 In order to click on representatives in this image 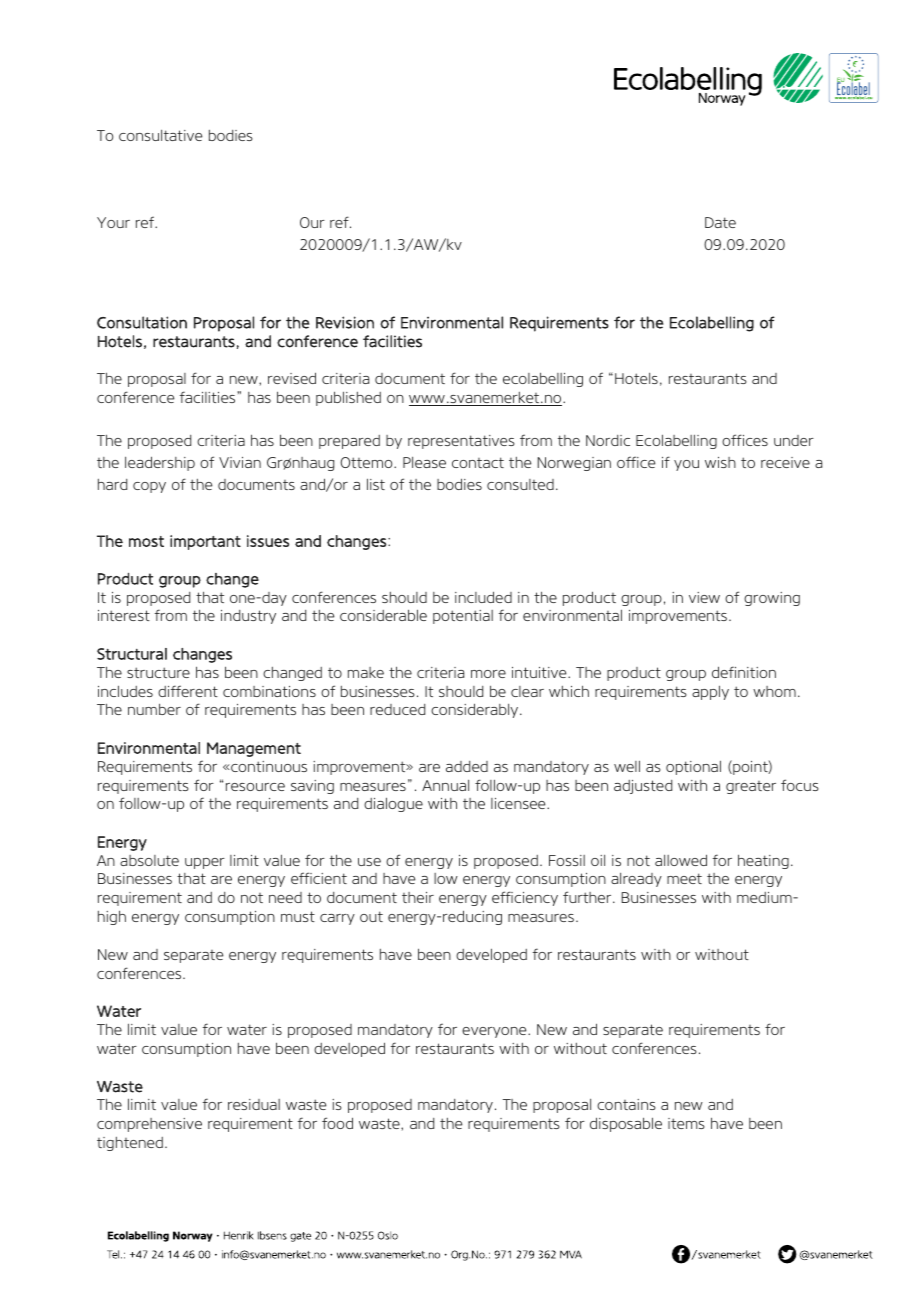, I will do `click(461, 442)`.
